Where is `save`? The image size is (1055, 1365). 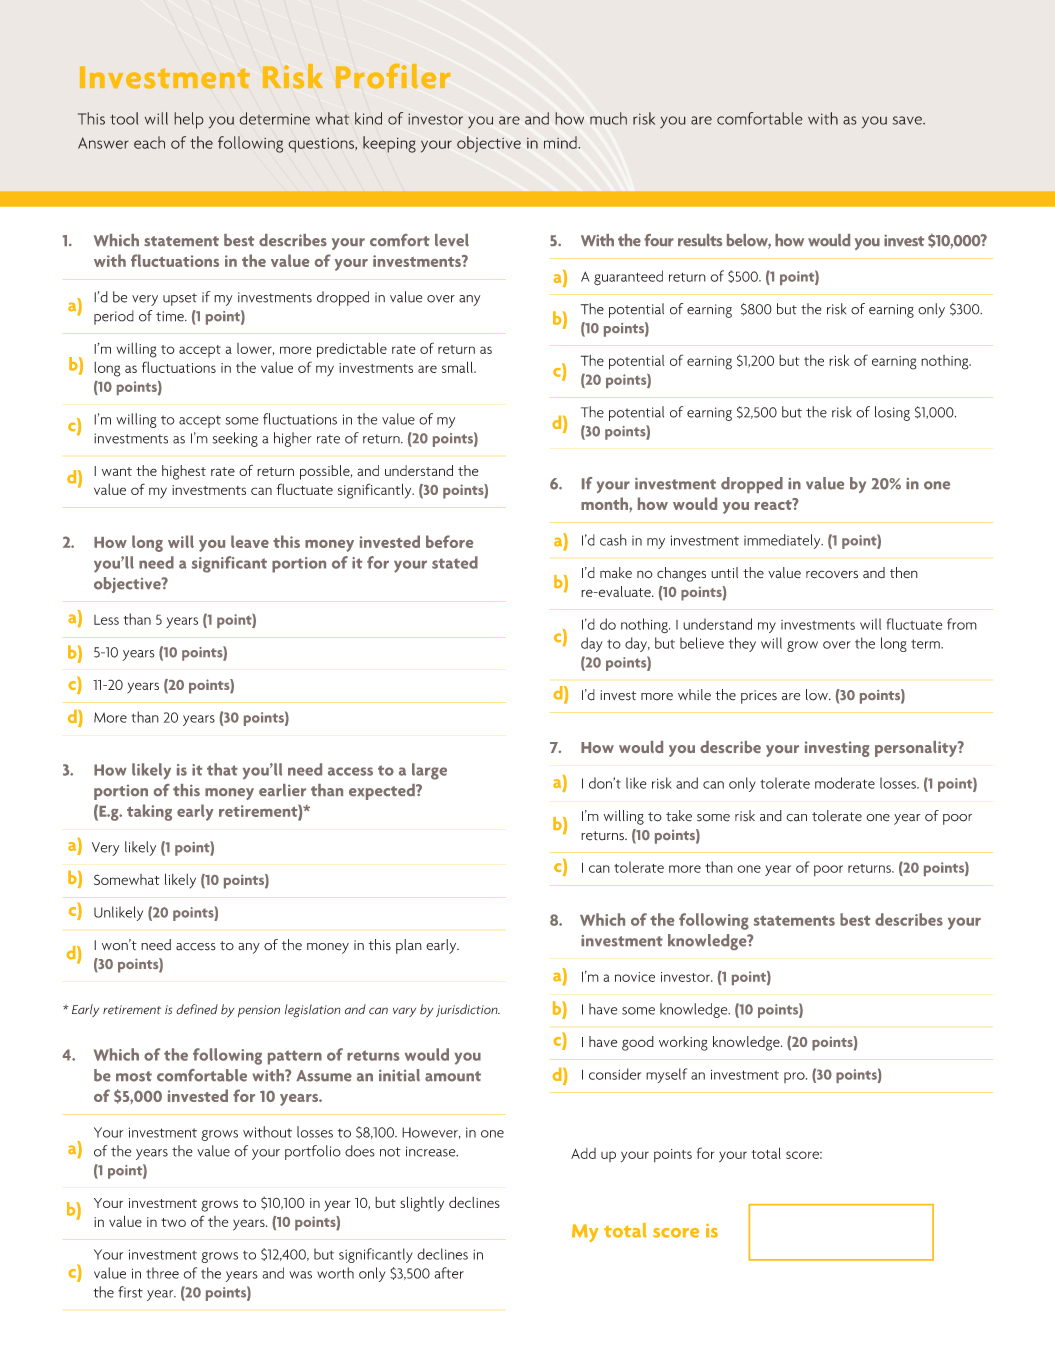 save is located at coordinates (908, 120).
